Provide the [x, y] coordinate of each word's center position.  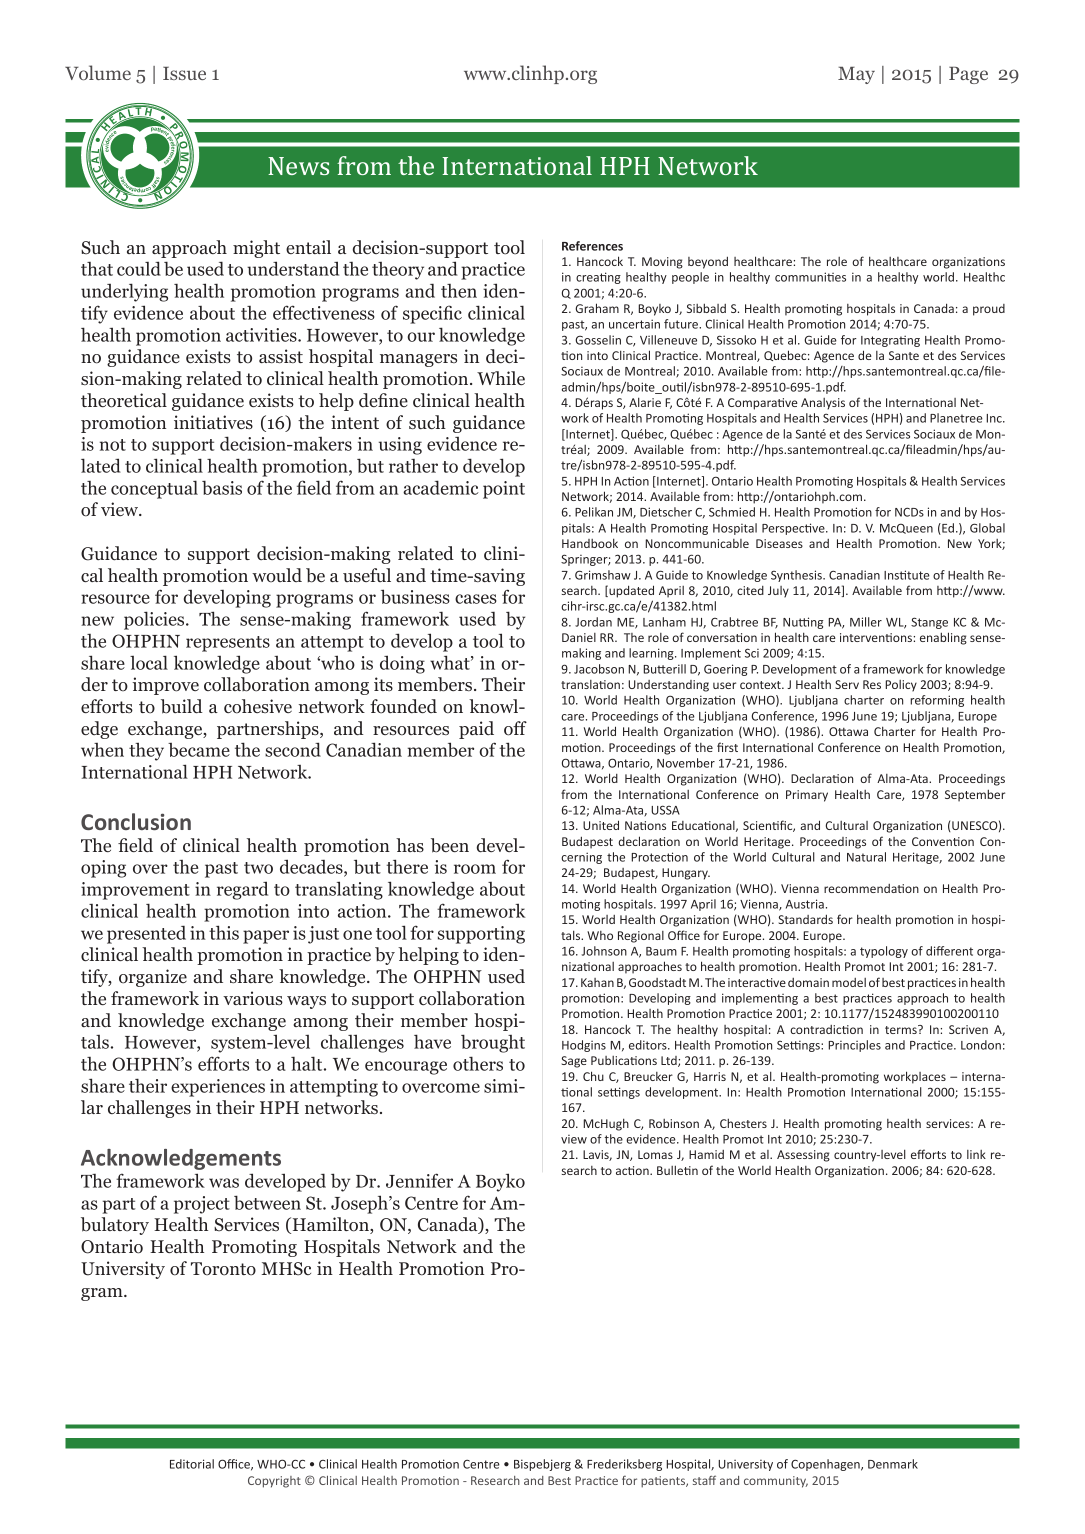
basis [222, 487]
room [475, 869]
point [504, 490]
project [202, 1205]
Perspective [794, 529]
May [856, 75]
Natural [866, 857]
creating [598, 278]
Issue [184, 73]
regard [242, 890]
